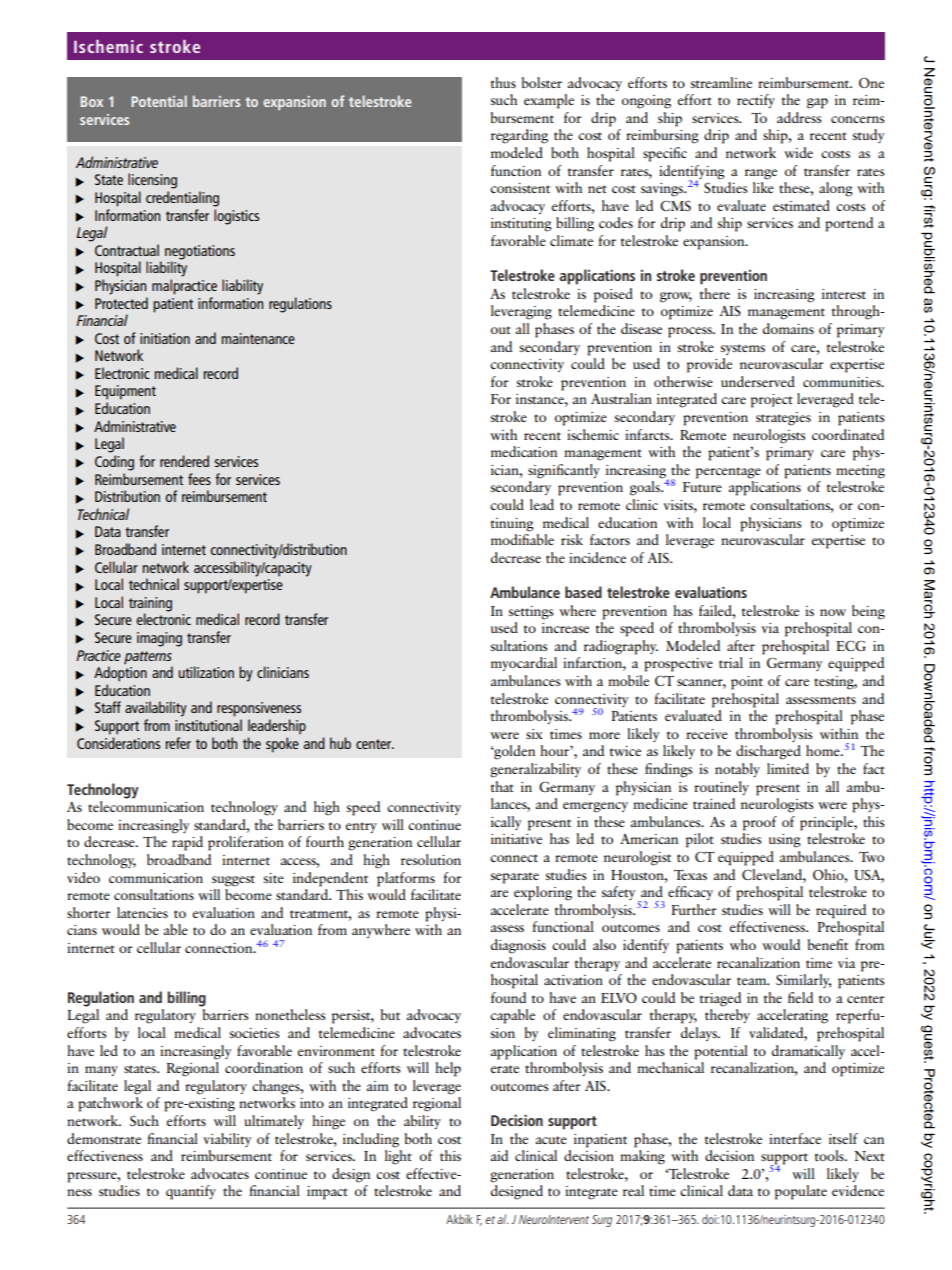 This image has width=952, height=1270. Describe the element at coordinates (799, 117) in the image. I see `address` at that location.
